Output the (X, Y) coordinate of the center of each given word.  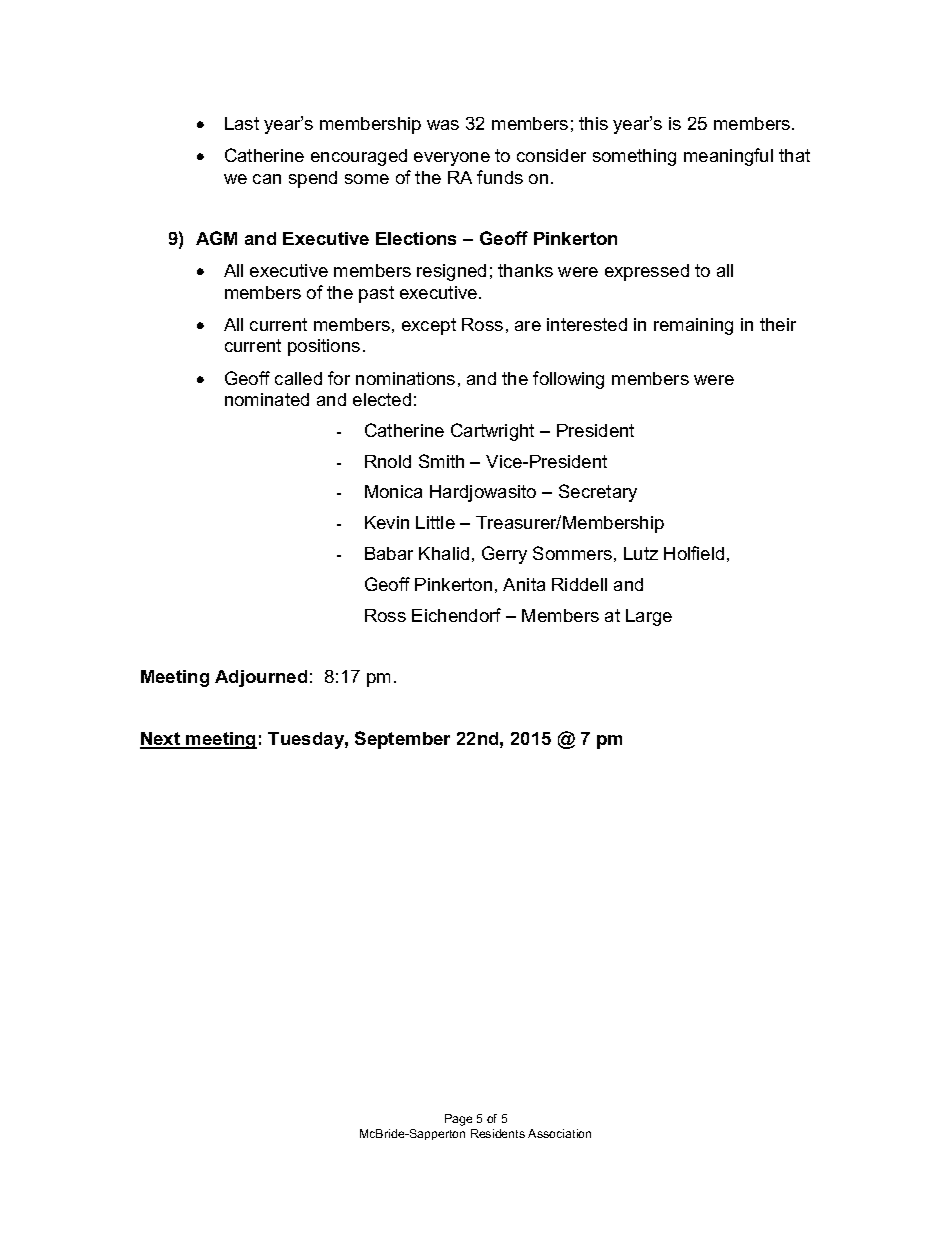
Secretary (598, 493)
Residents (498, 1133)
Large (649, 617)
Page (458, 1120)
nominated (267, 399)
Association (559, 1133)
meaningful (728, 157)
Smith (441, 461)
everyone (452, 159)
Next (161, 740)
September (402, 740)
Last (242, 123)
